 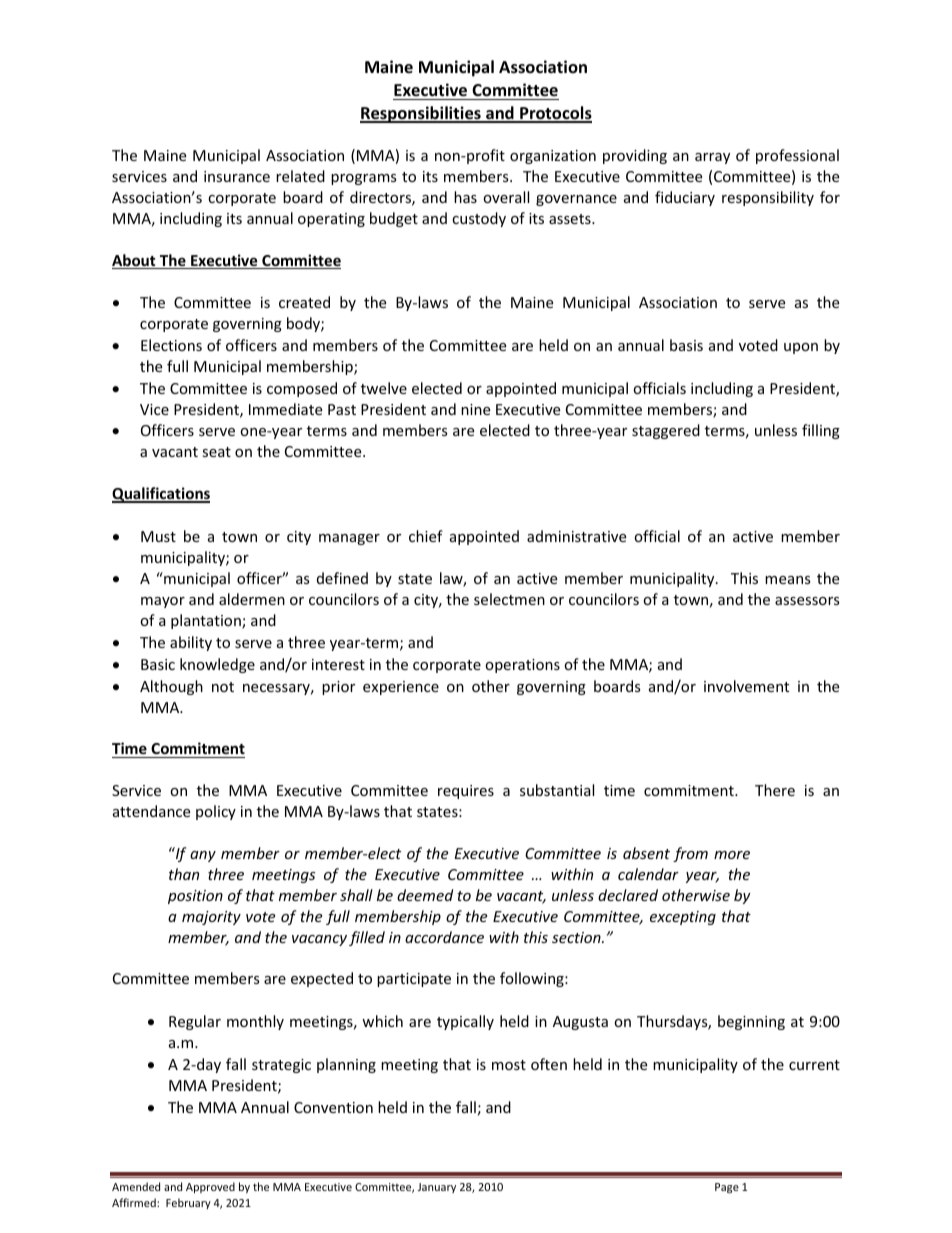 I want to click on policy, so click(x=216, y=812).
